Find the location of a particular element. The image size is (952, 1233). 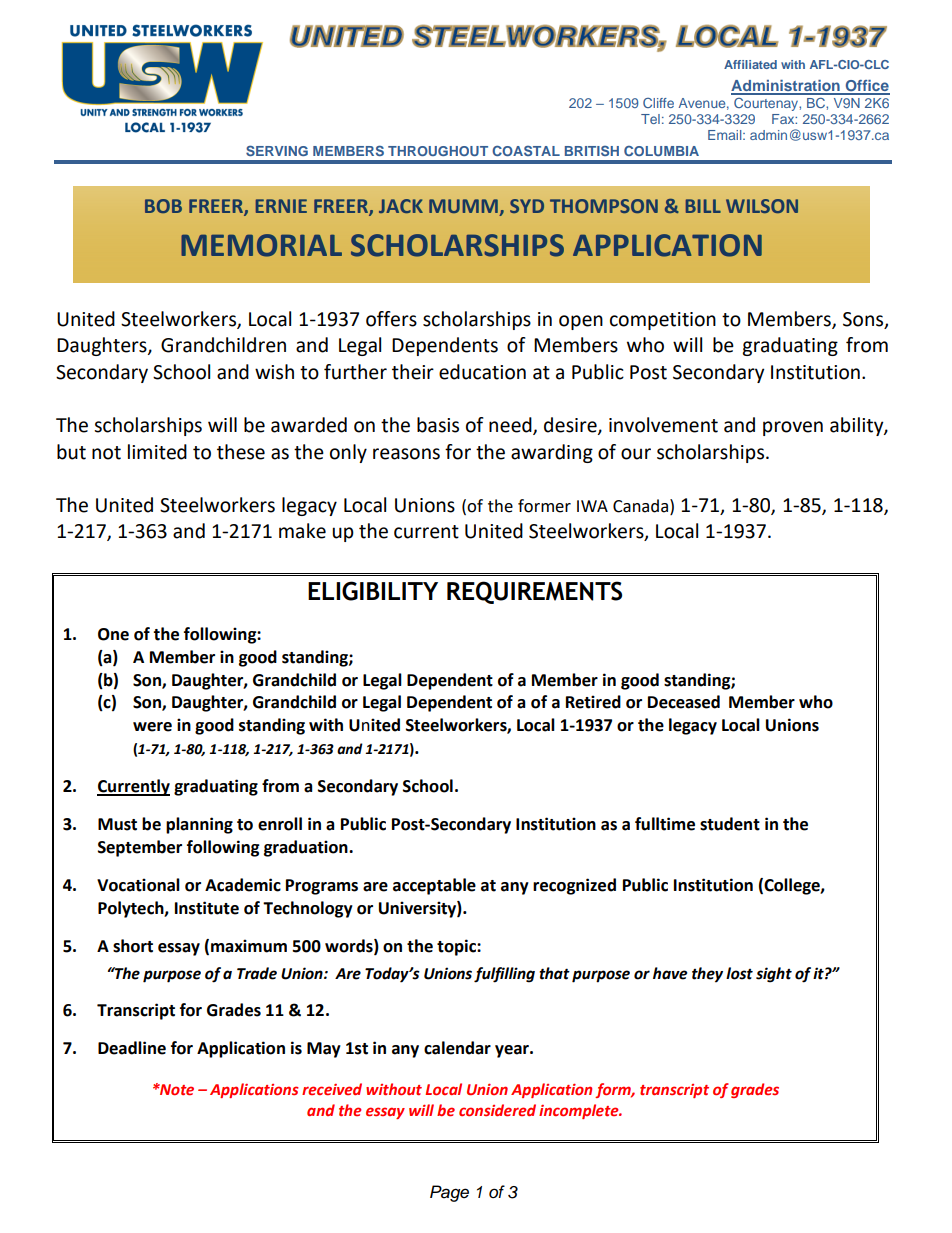

education is located at coordinates (482, 372).
